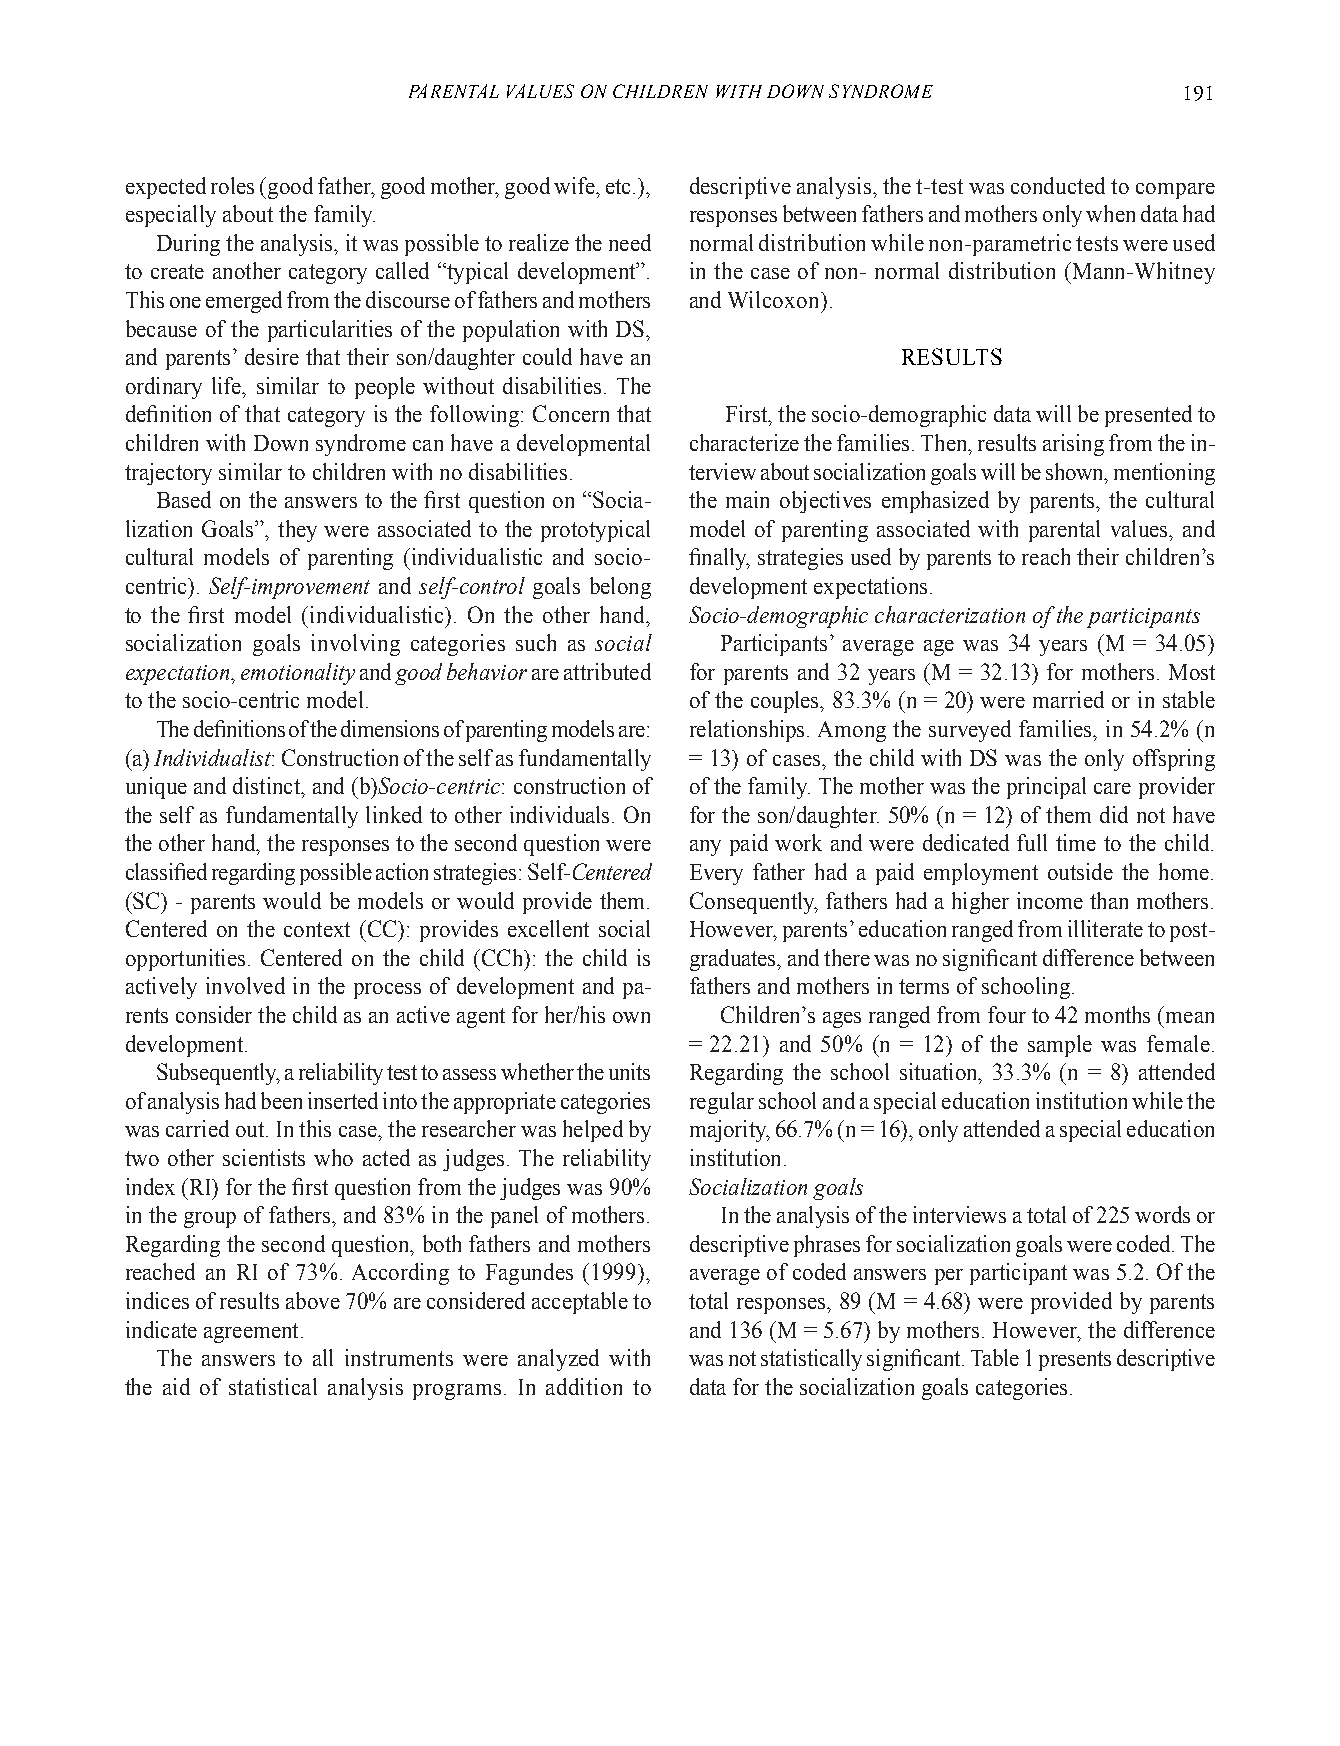  I want to click on roles, so click(232, 185).
